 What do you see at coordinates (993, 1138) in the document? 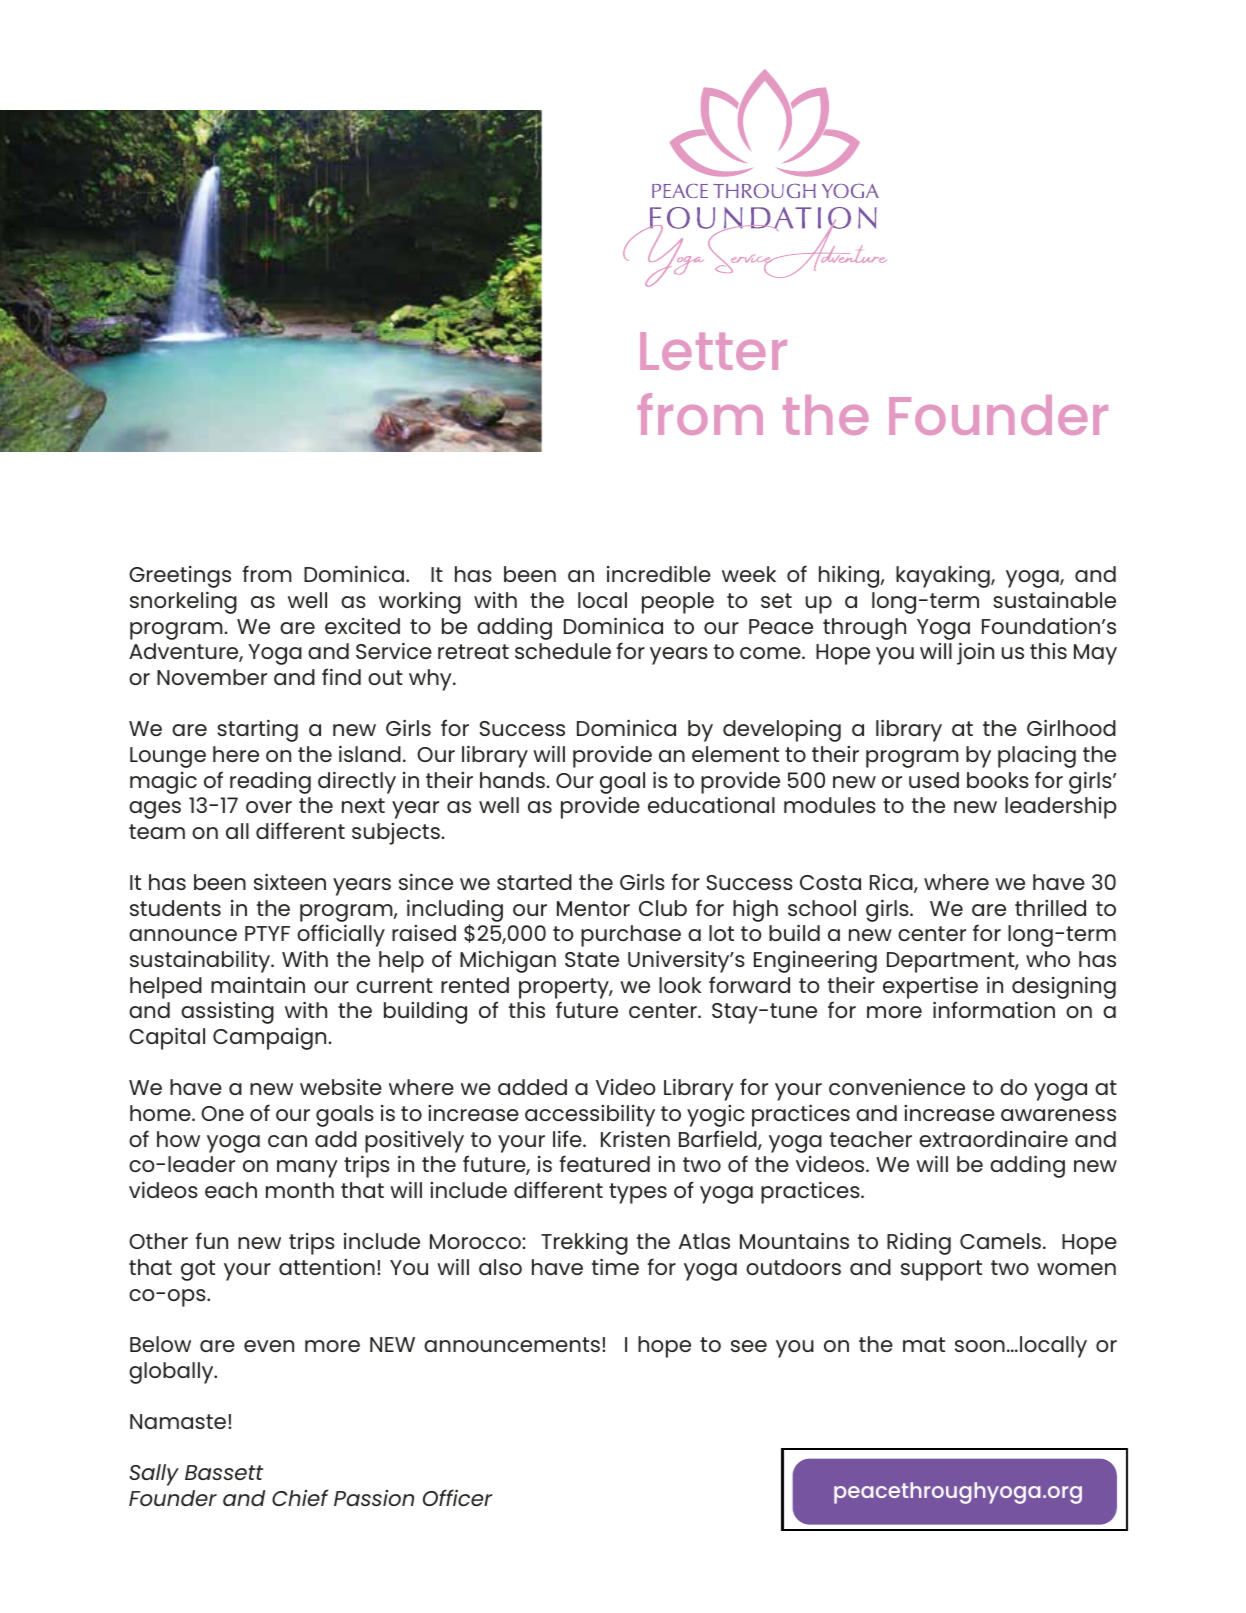
I see `extraordinaire` at bounding box center [993, 1138].
